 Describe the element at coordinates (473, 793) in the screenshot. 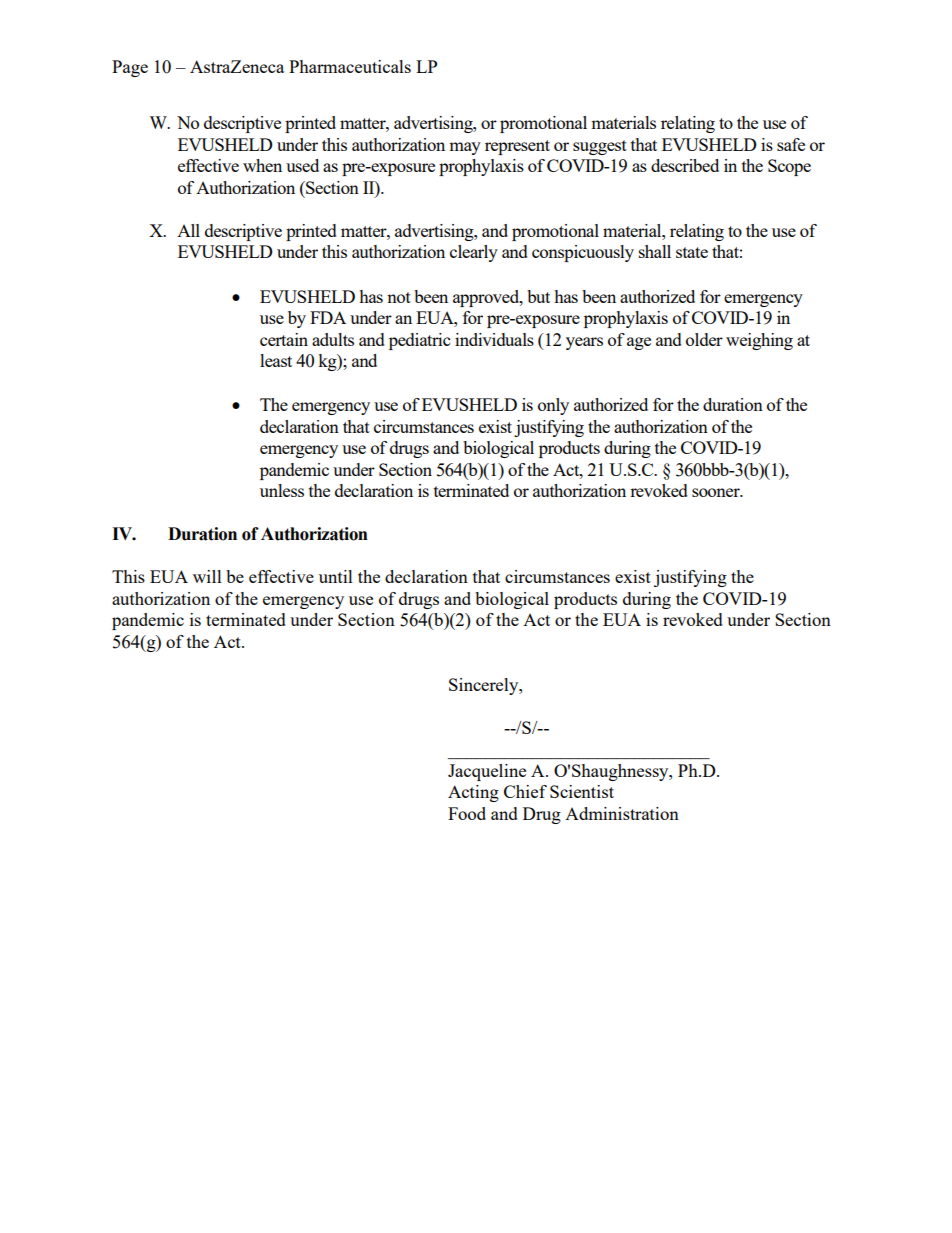

I see `Acting` at that location.
